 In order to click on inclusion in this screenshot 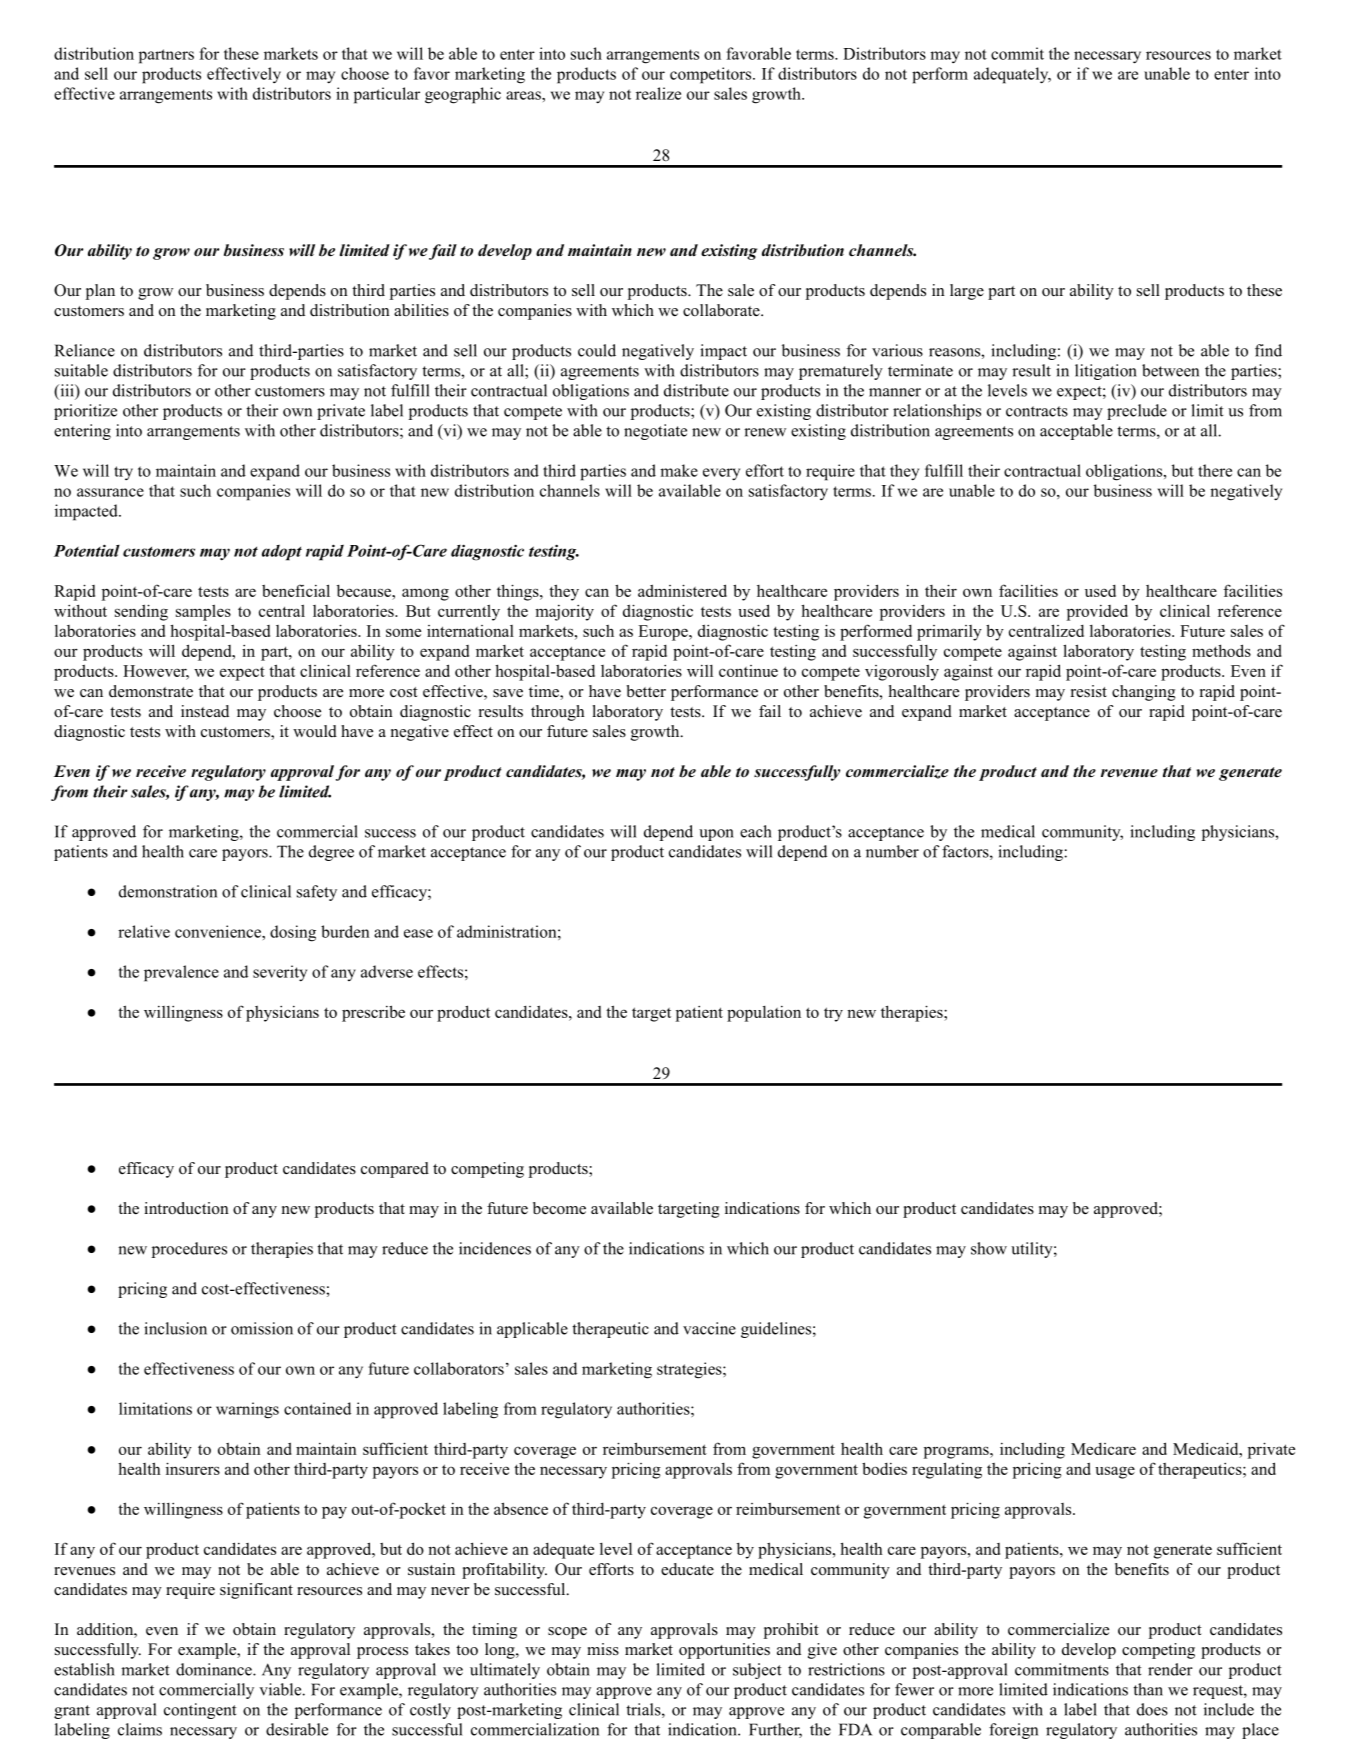, I will do `click(175, 1328)`.
